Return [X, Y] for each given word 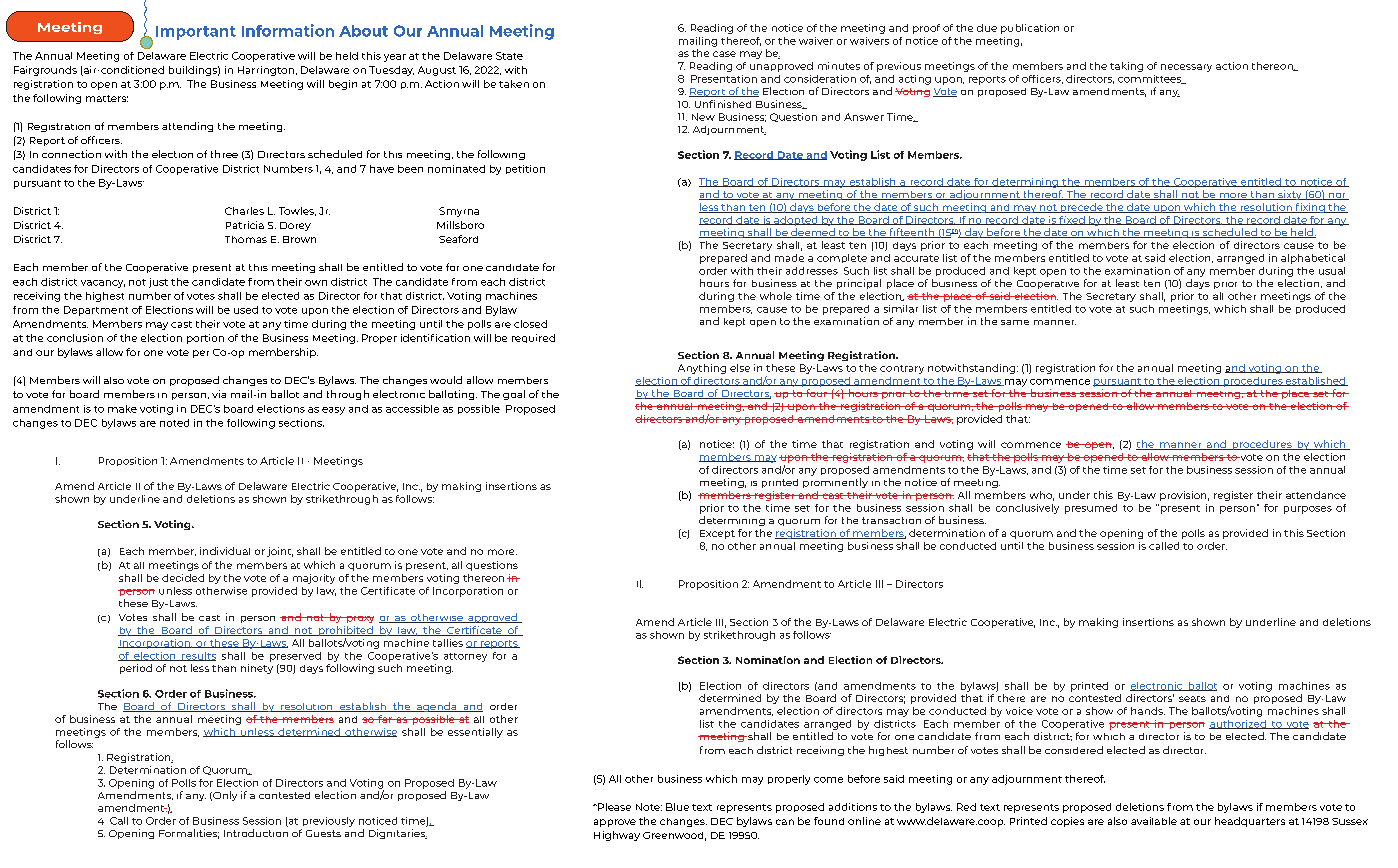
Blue [677, 807]
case [724, 54]
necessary [1186, 68]
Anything [702, 369]
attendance [1316, 495]
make [122, 409]
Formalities [189, 834]
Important [196, 33]
